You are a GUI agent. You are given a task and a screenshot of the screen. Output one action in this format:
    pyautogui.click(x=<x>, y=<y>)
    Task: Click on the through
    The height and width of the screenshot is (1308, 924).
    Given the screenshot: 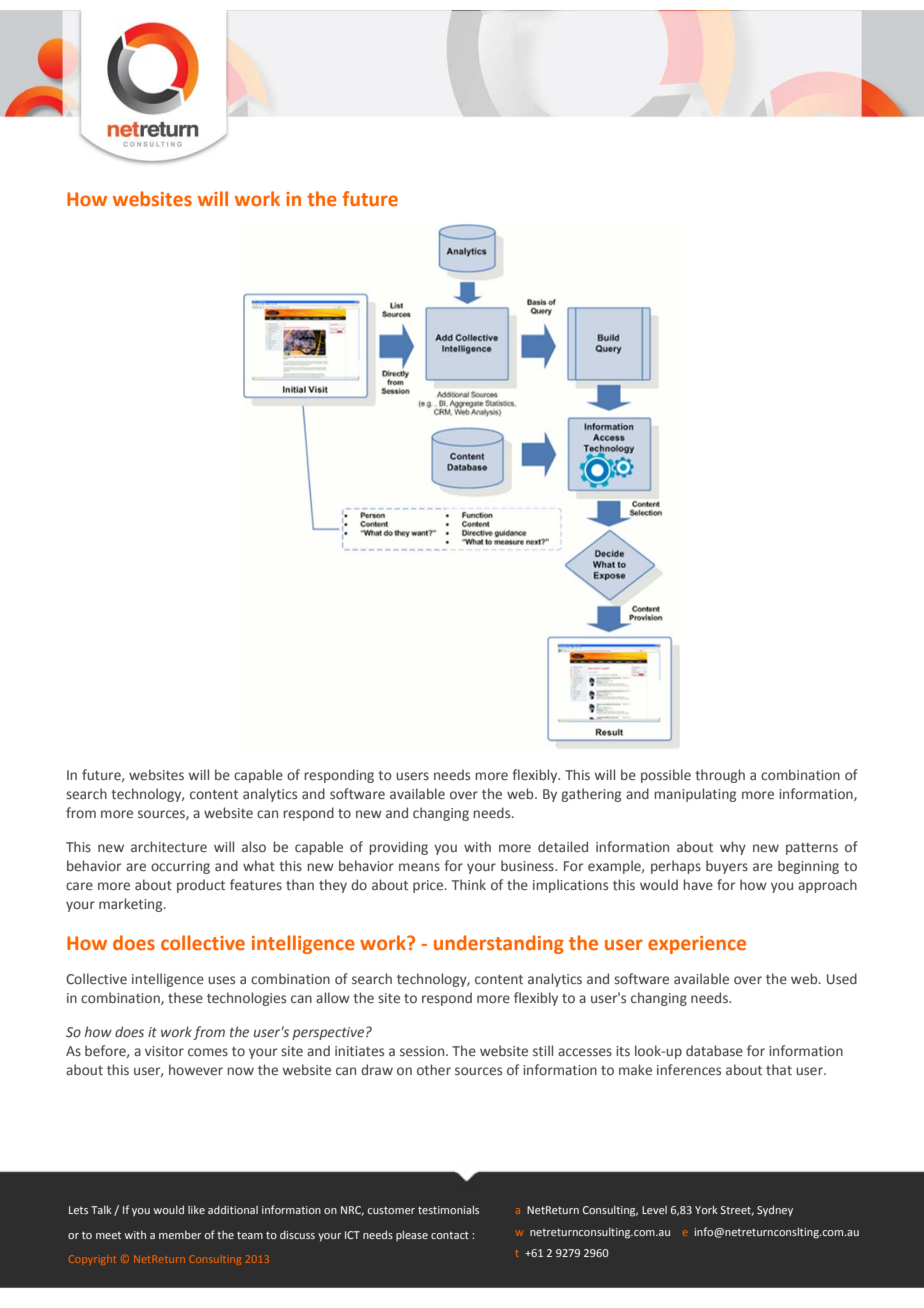 What is the action you would take?
    pyautogui.click(x=720, y=776)
